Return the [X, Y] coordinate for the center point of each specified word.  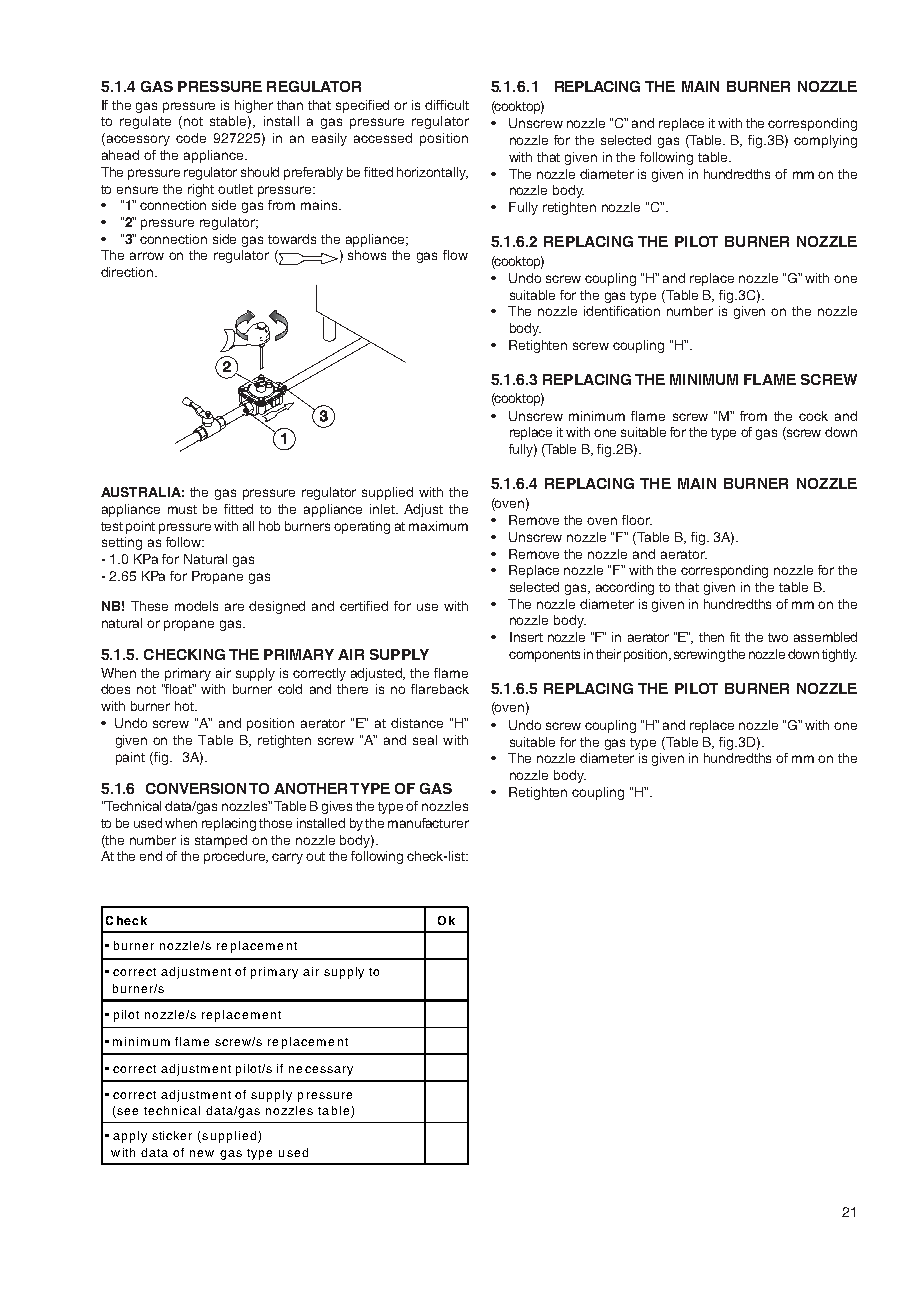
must [182, 509]
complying [825, 141]
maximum [438, 526]
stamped [221, 841]
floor [637, 520]
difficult [447, 105]
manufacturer [428, 823]
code [191, 138]
